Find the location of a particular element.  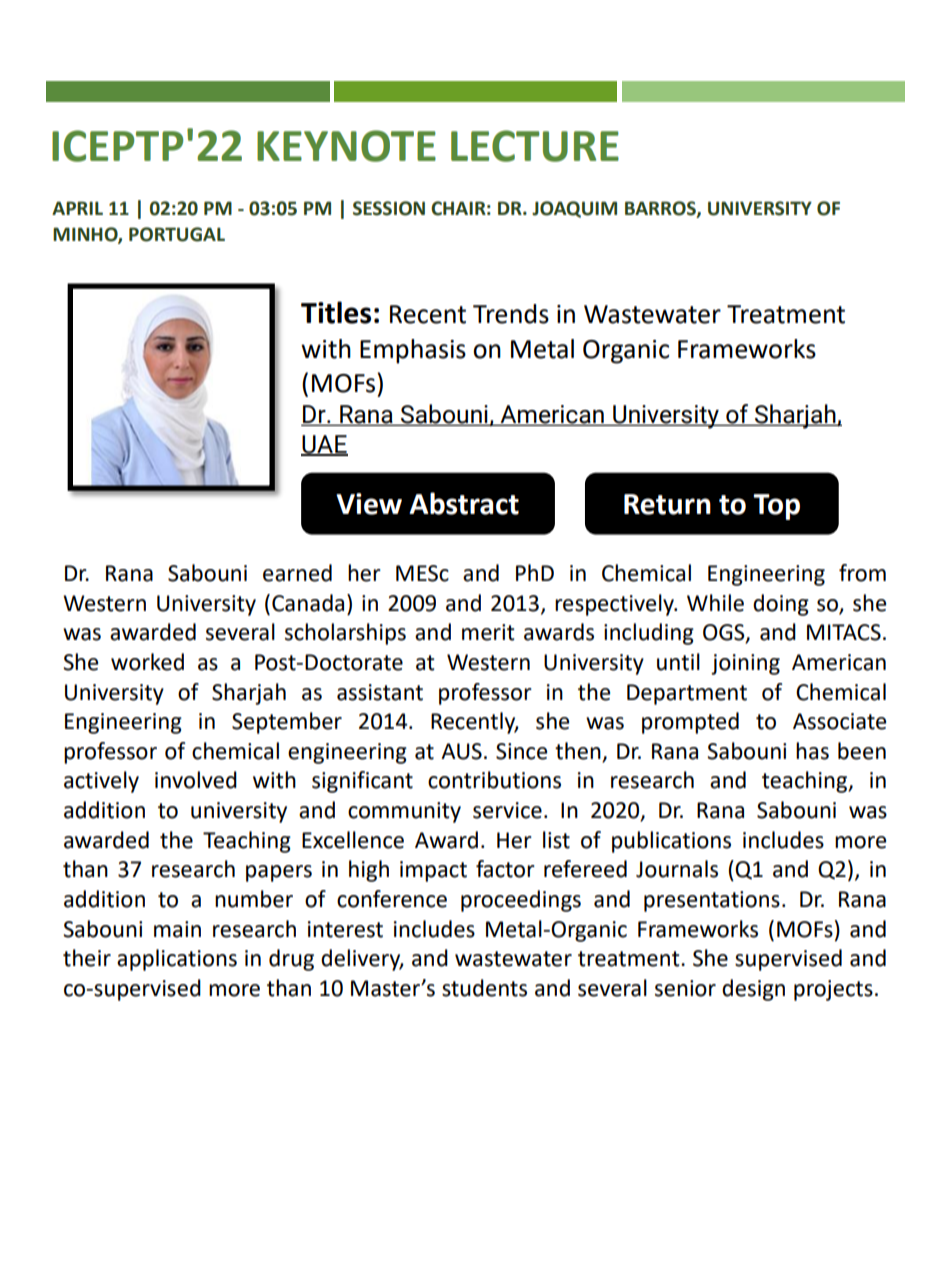

students is located at coordinates (484, 988).
